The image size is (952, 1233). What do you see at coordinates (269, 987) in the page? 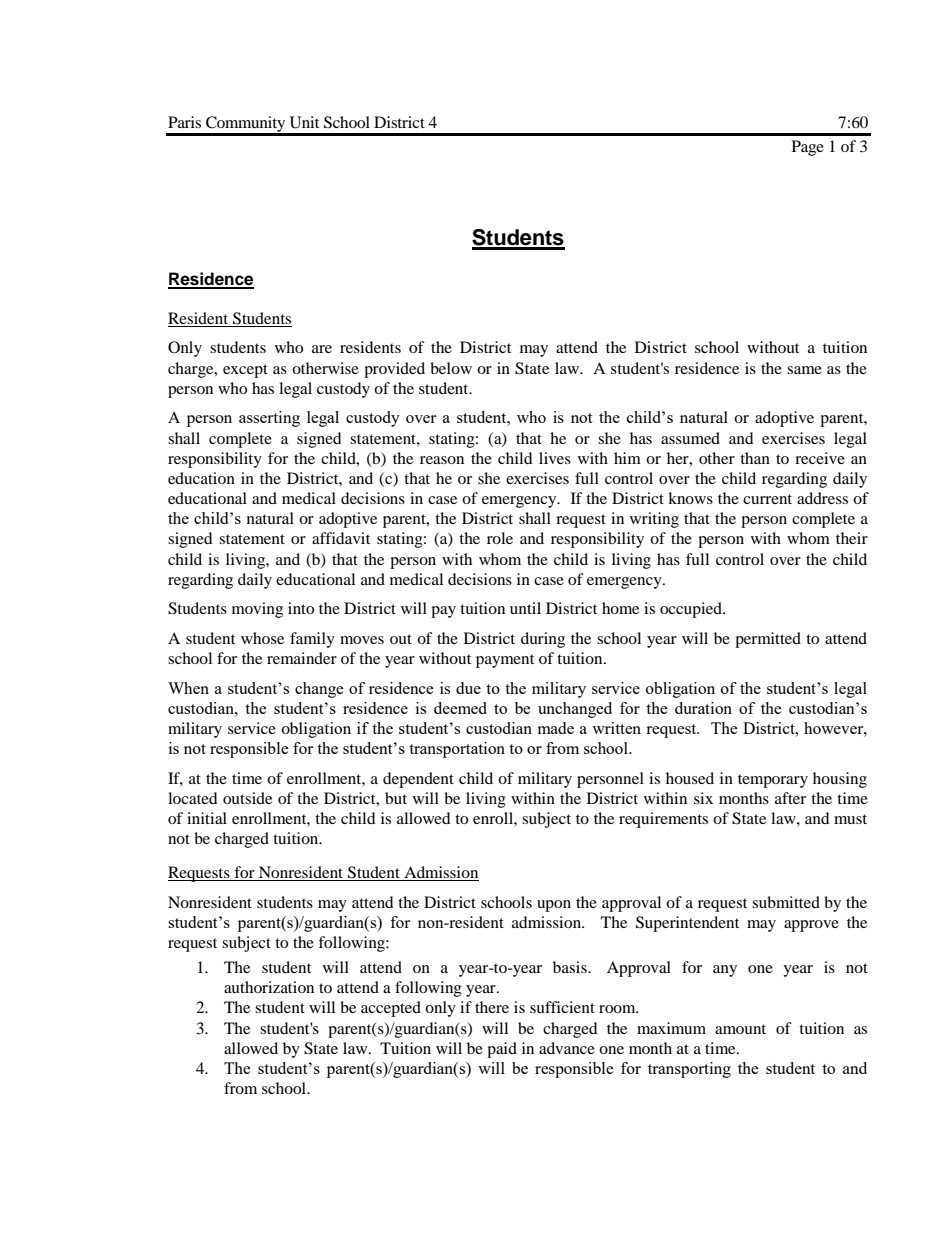
I see `authorization` at bounding box center [269, 987].
